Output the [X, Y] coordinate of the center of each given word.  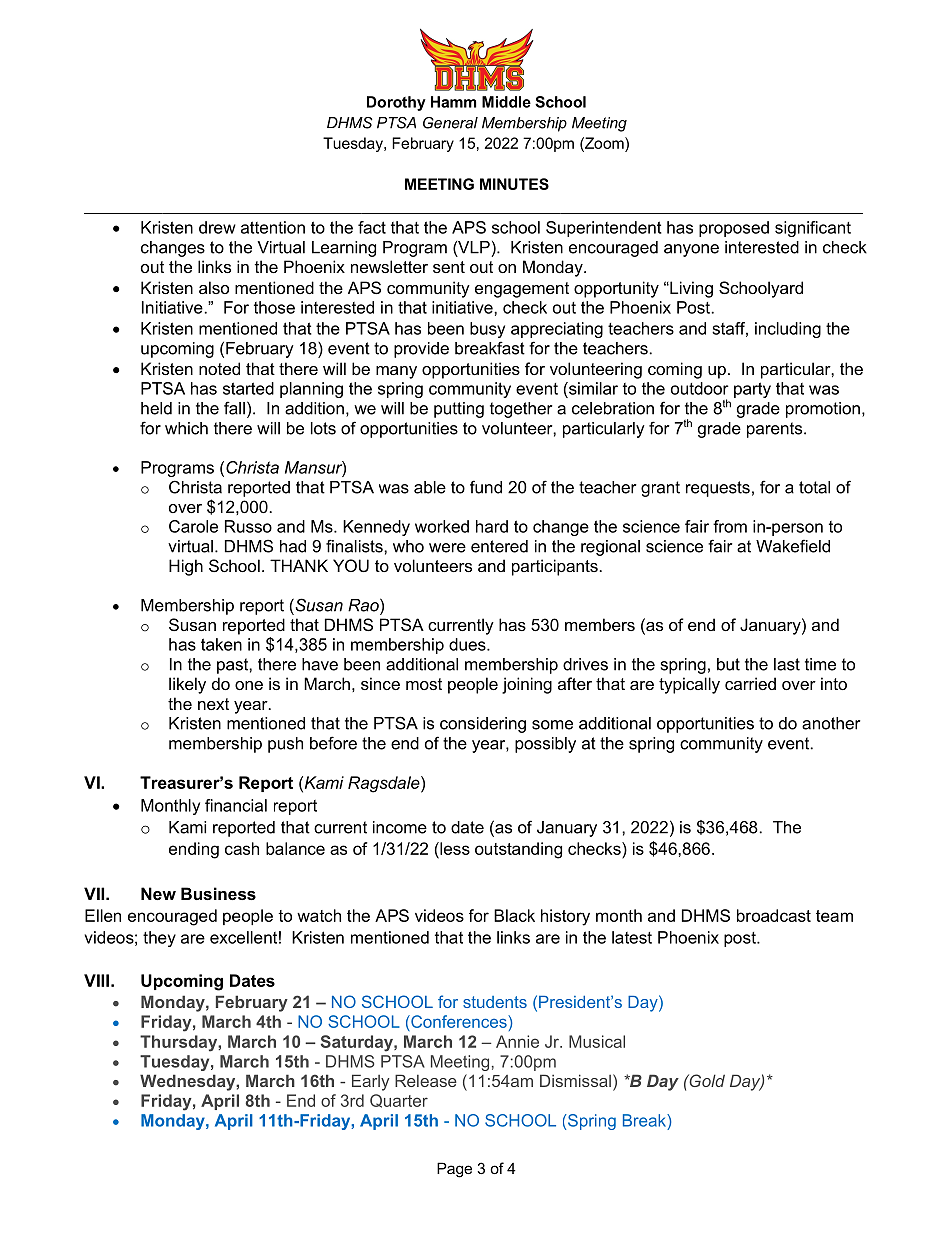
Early [370, 1082]
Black [514, 915]
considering [483, 725]
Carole [193, 526]
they [159, 939]
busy [487, 330]
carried [750, 683]
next [213, 704]
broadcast [774, 915]
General [450, 123]
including [788, 330]
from [730, 526]
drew [217, 227]
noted [219, 368]
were [447, 548]
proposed [734, 229]
